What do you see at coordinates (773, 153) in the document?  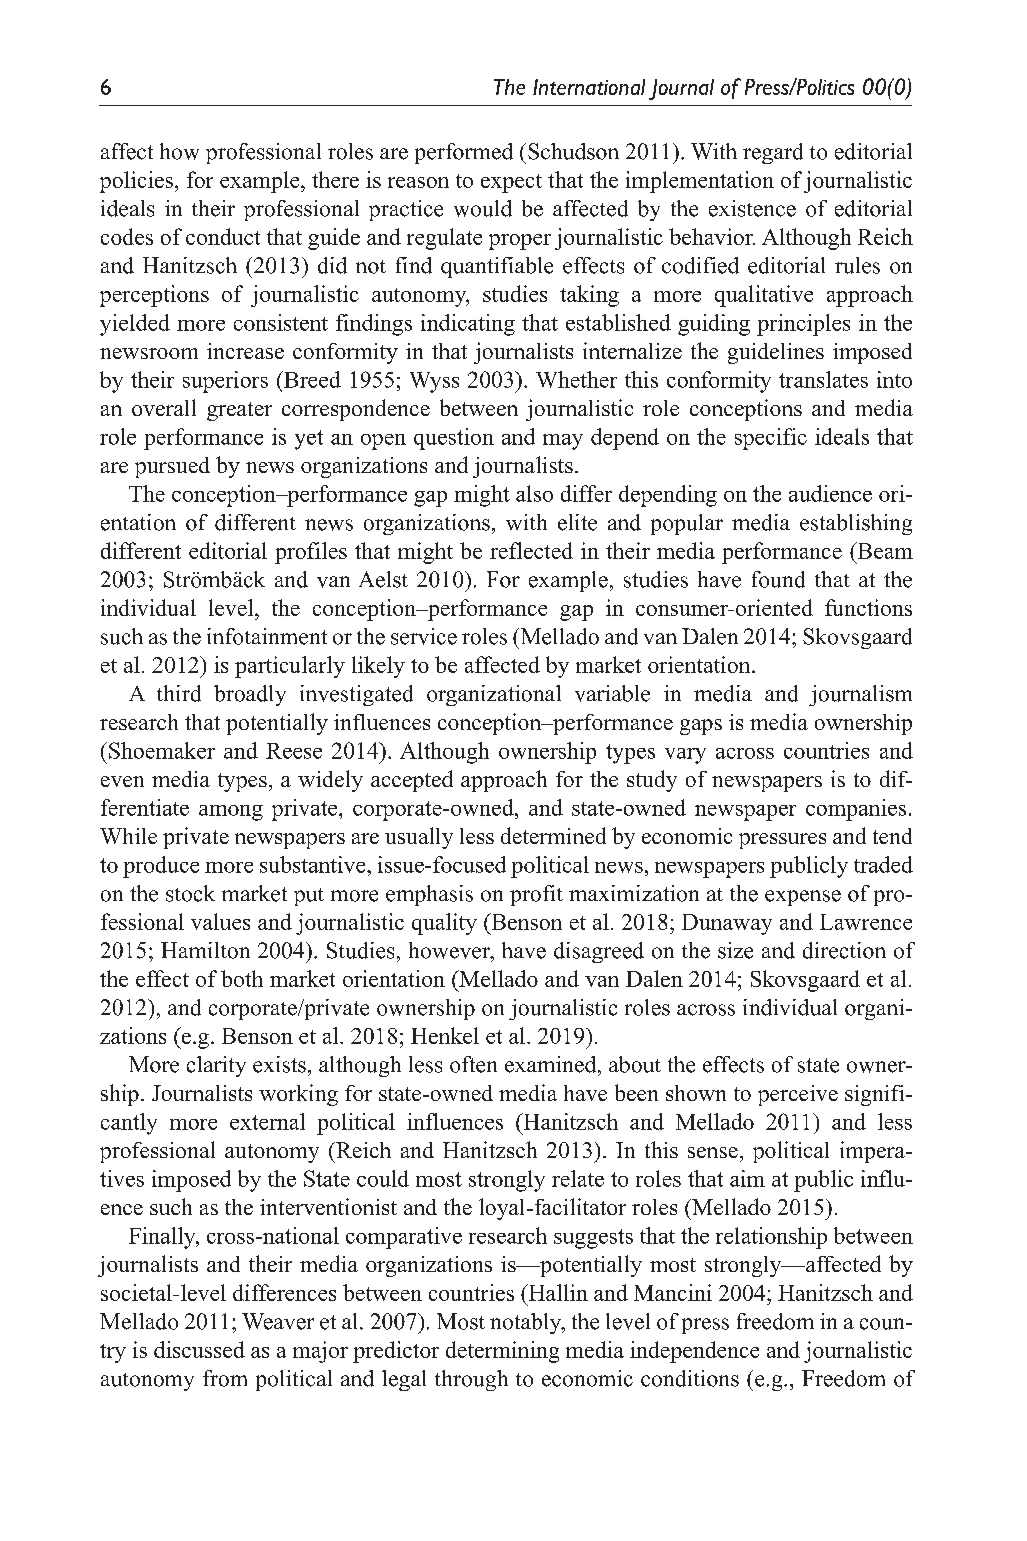 I see `regard` at bounding box center [773, 153].
